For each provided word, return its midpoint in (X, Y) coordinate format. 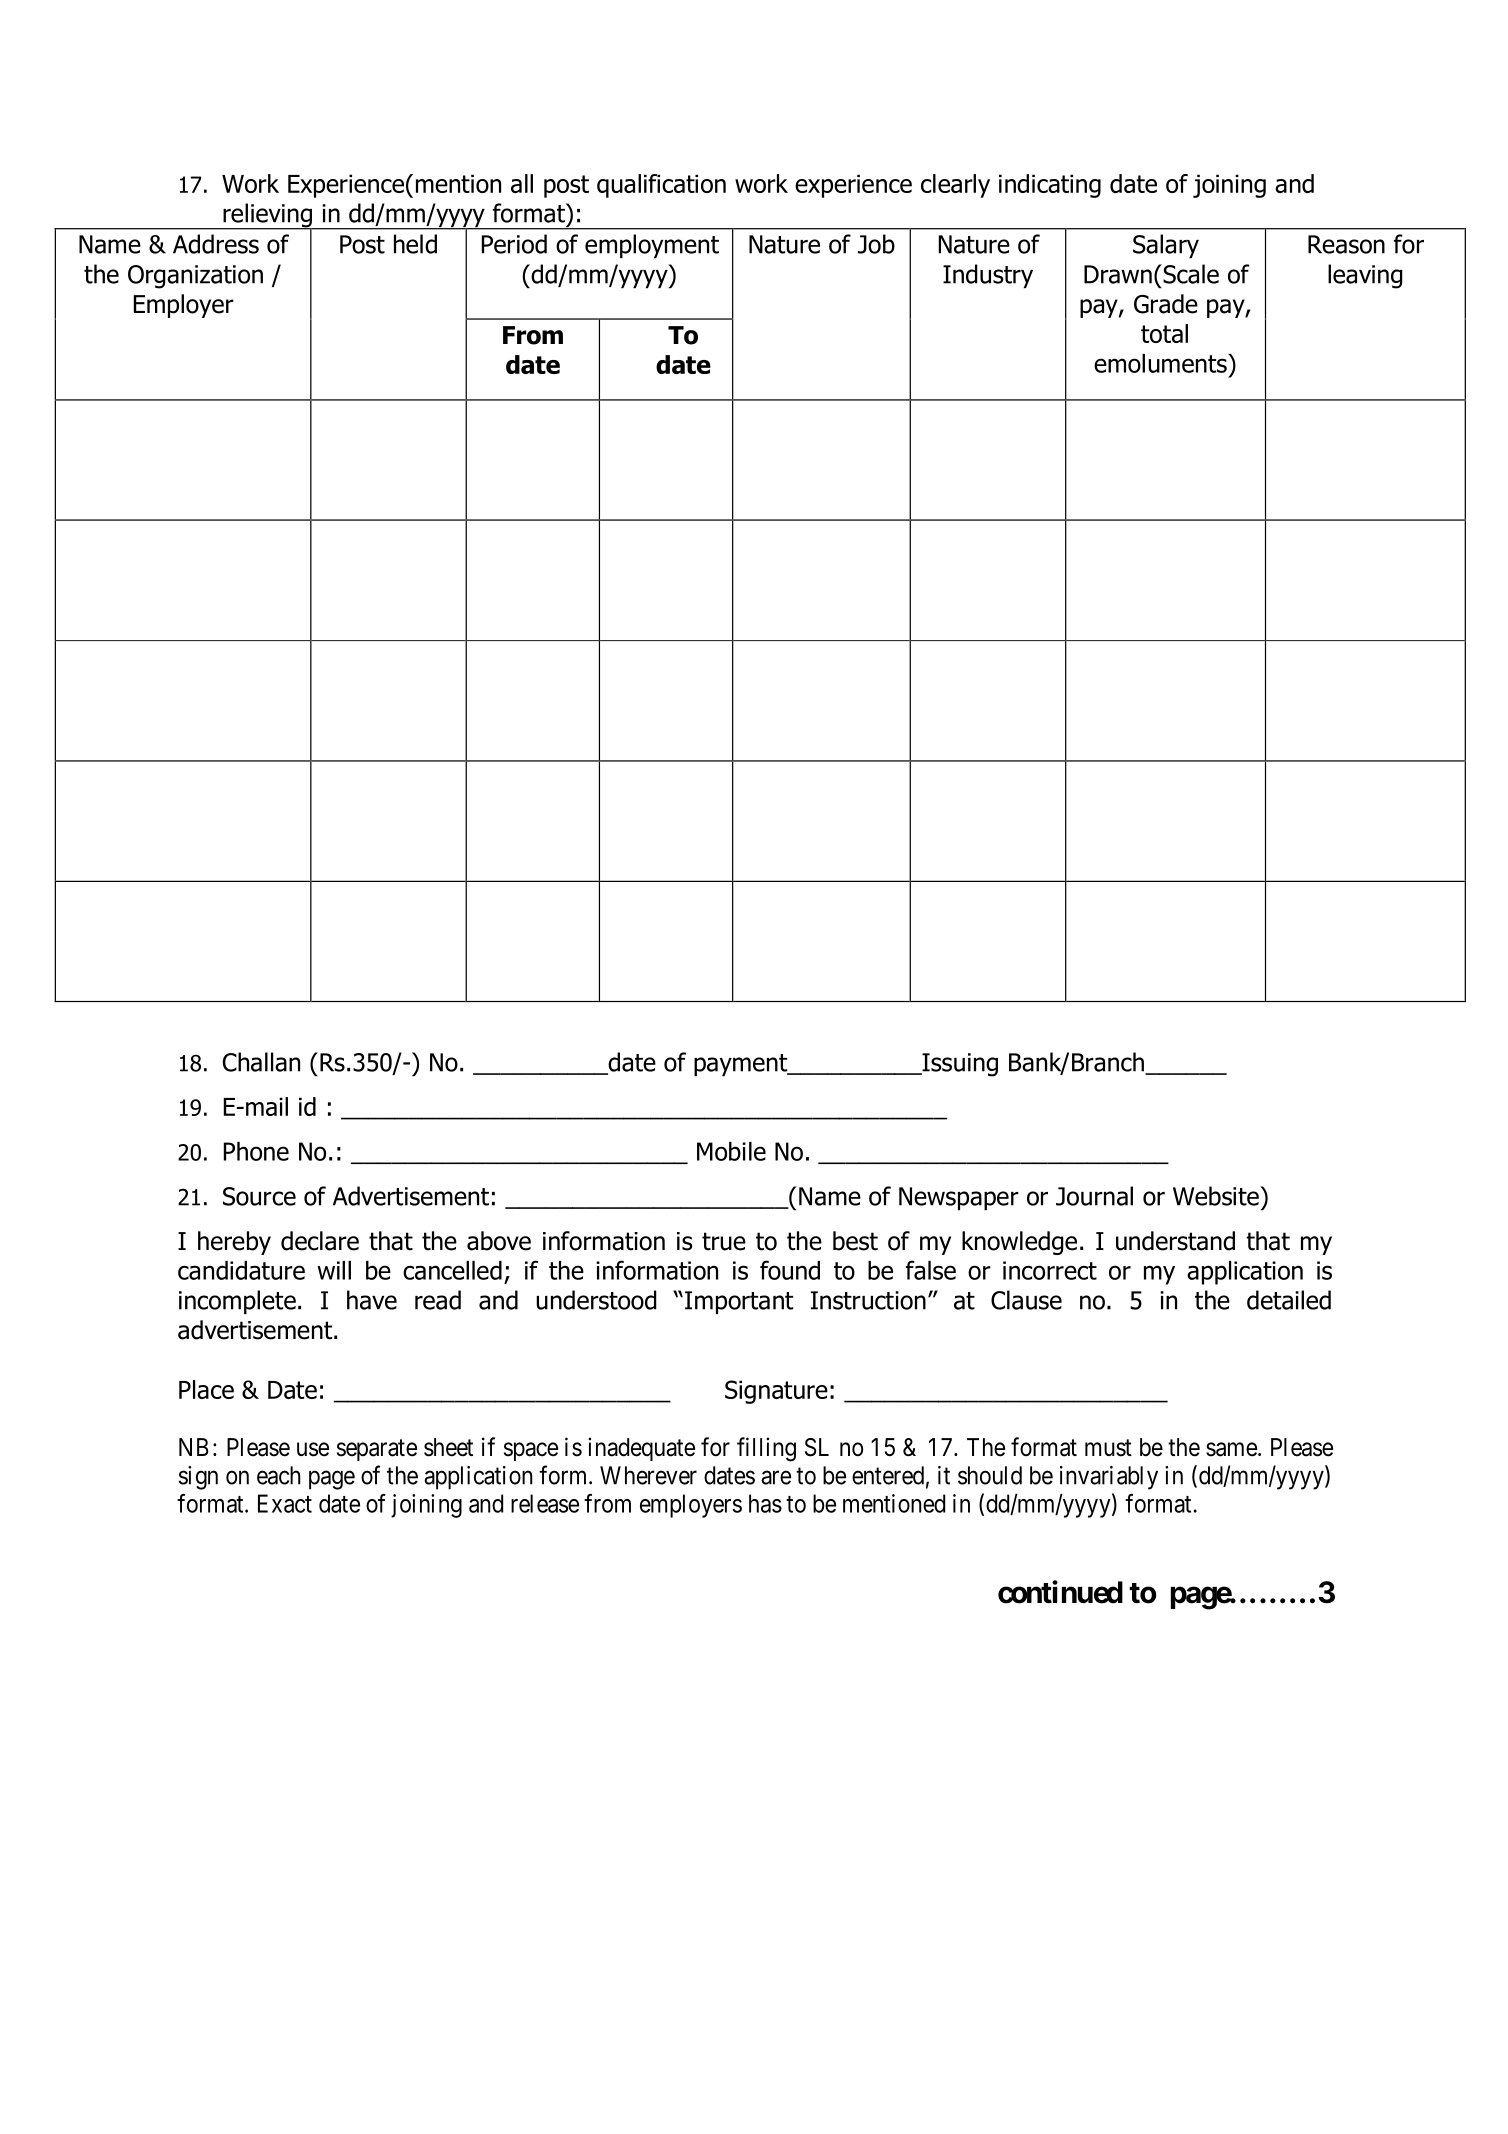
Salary (1166, 246)
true (724, 1241)
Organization (195, 277)
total (1164, 333)
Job (876, 244)
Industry (988, 276)
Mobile (731, 1151)
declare (320, 1241)
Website (1217, 1196)
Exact (285, 1503)
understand (1175, 1241)
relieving (267, 216)
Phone (256, 1151)
